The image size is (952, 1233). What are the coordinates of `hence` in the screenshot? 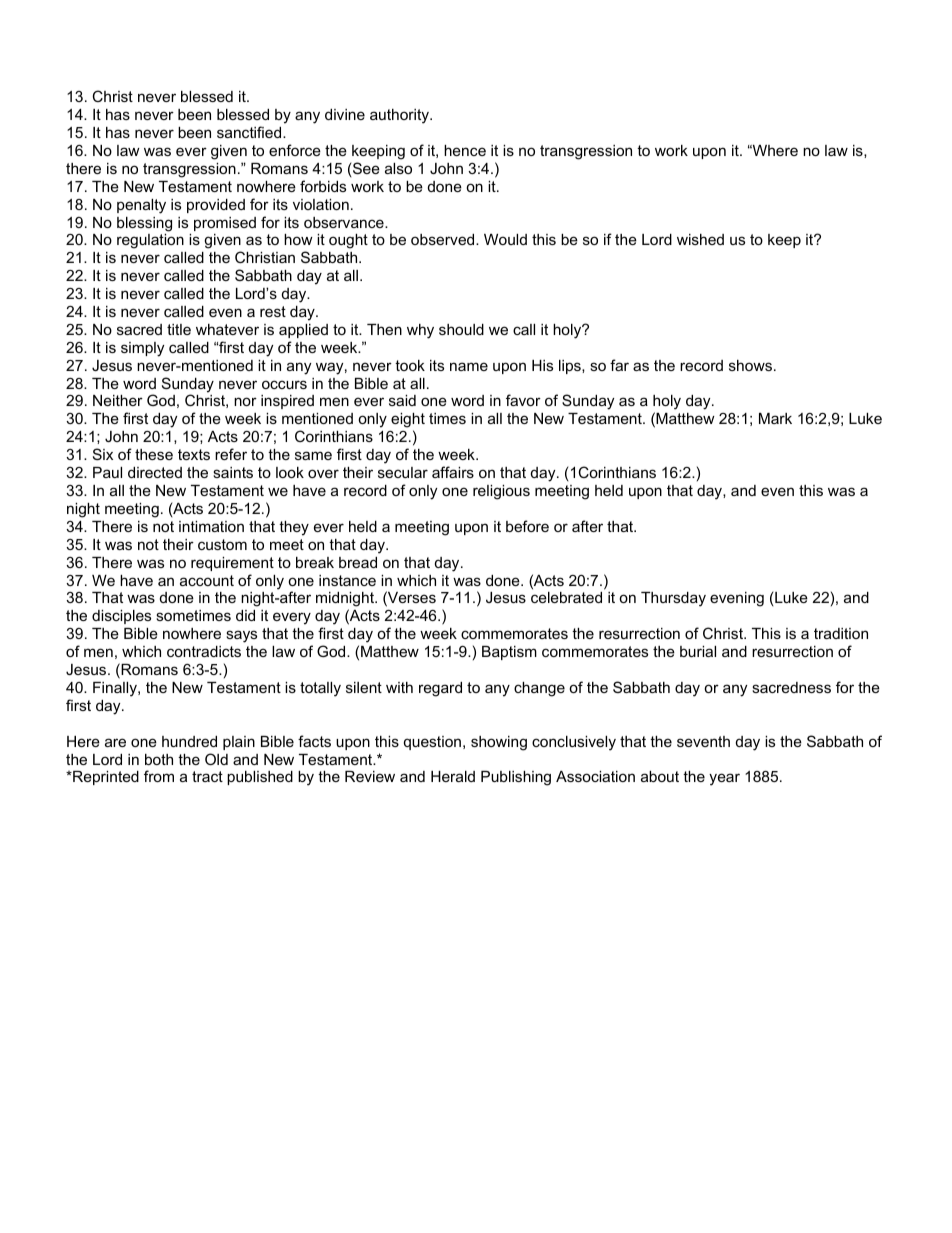 It's located at (465, 150).
